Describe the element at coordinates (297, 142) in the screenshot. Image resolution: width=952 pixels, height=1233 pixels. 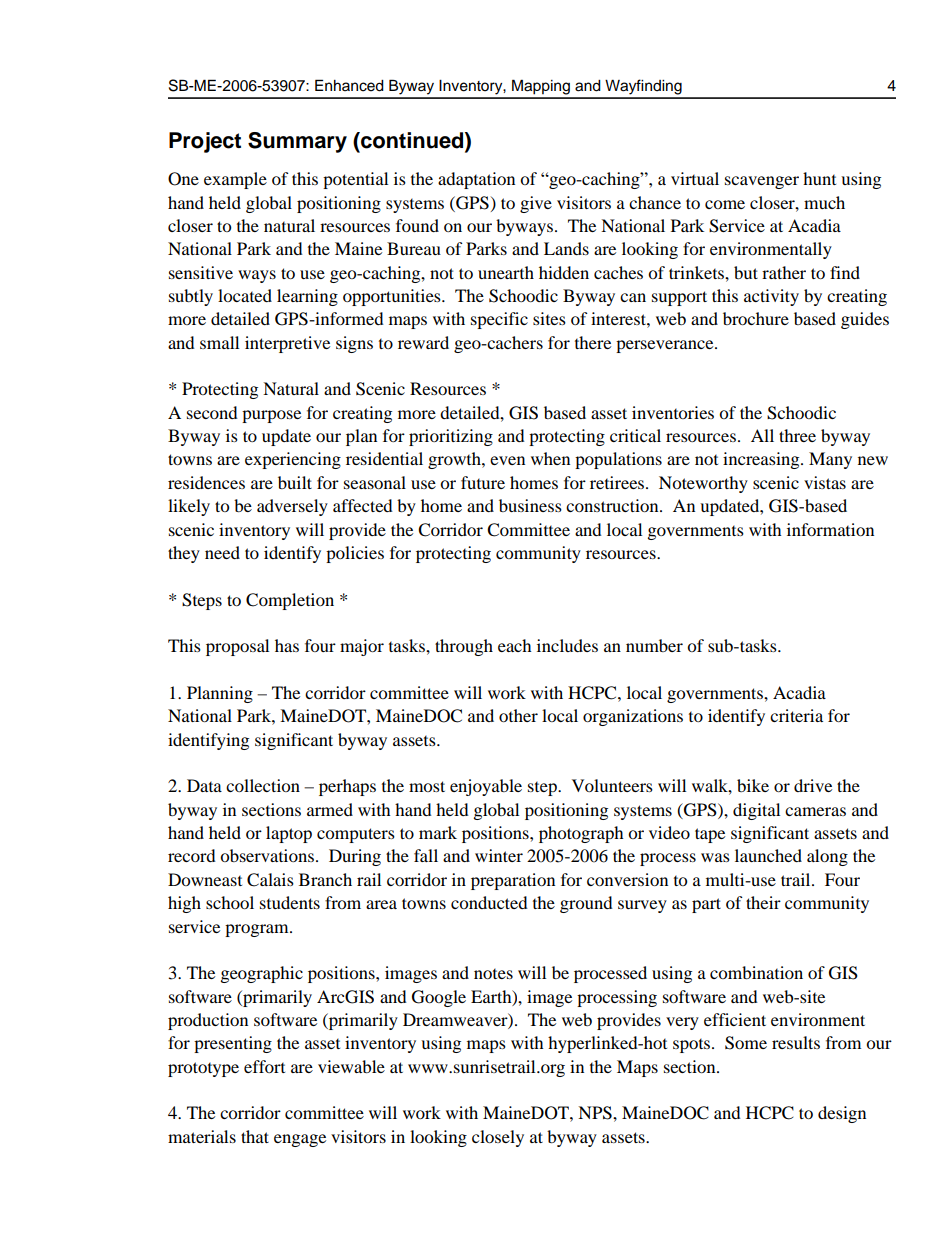
I see `Summary` at that location.
